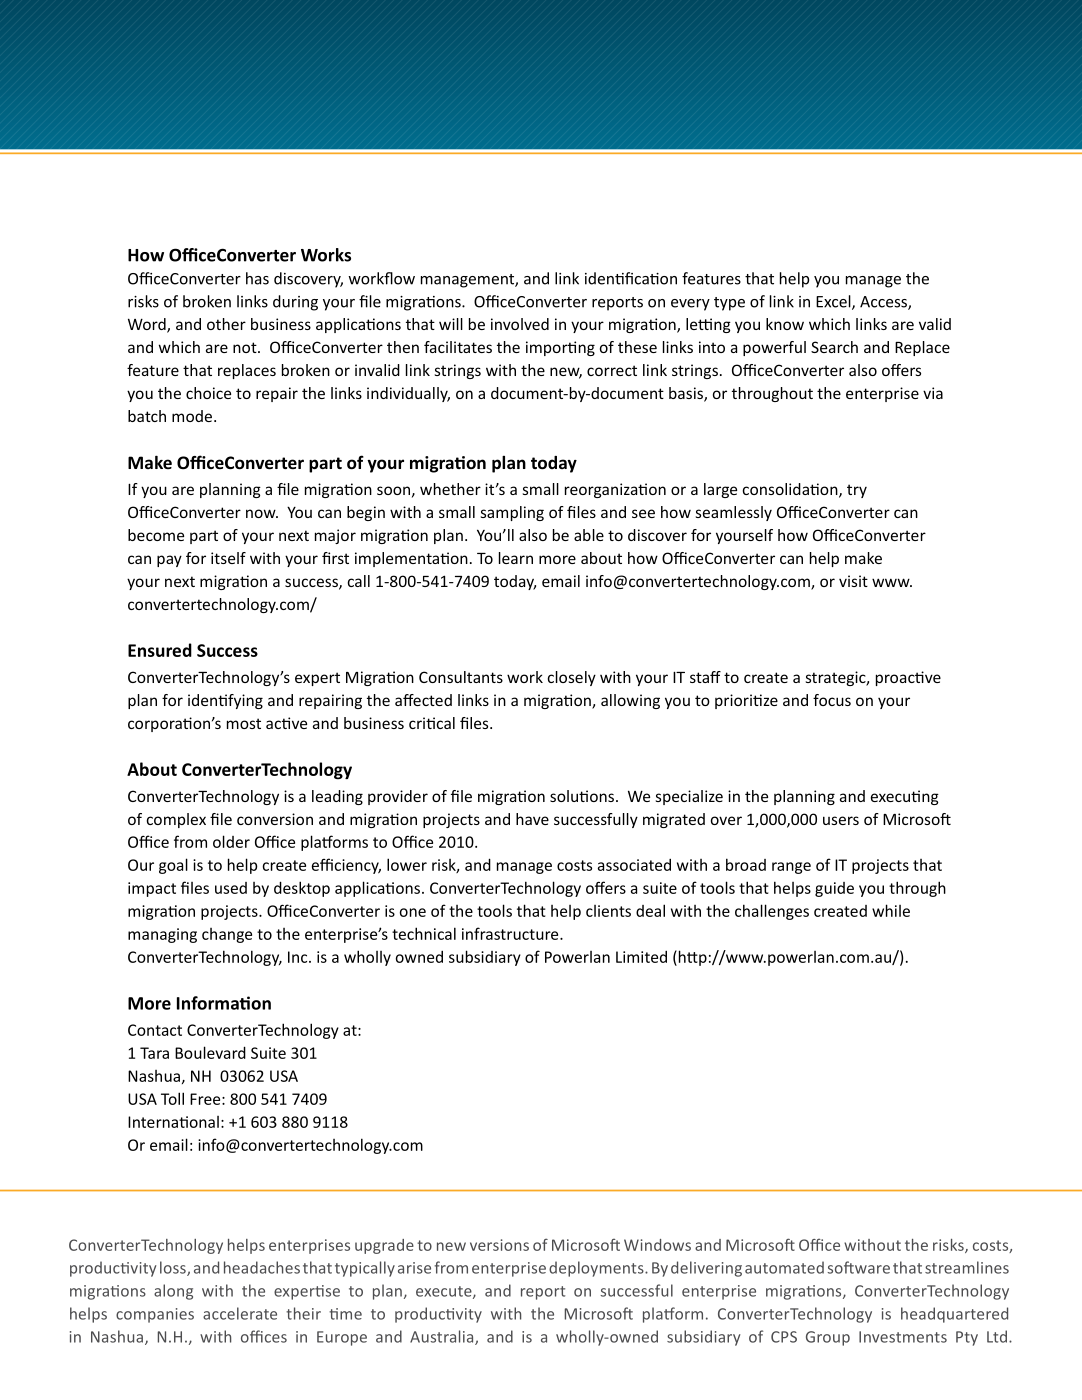  I want to click on solutions, so click(582, 796).
